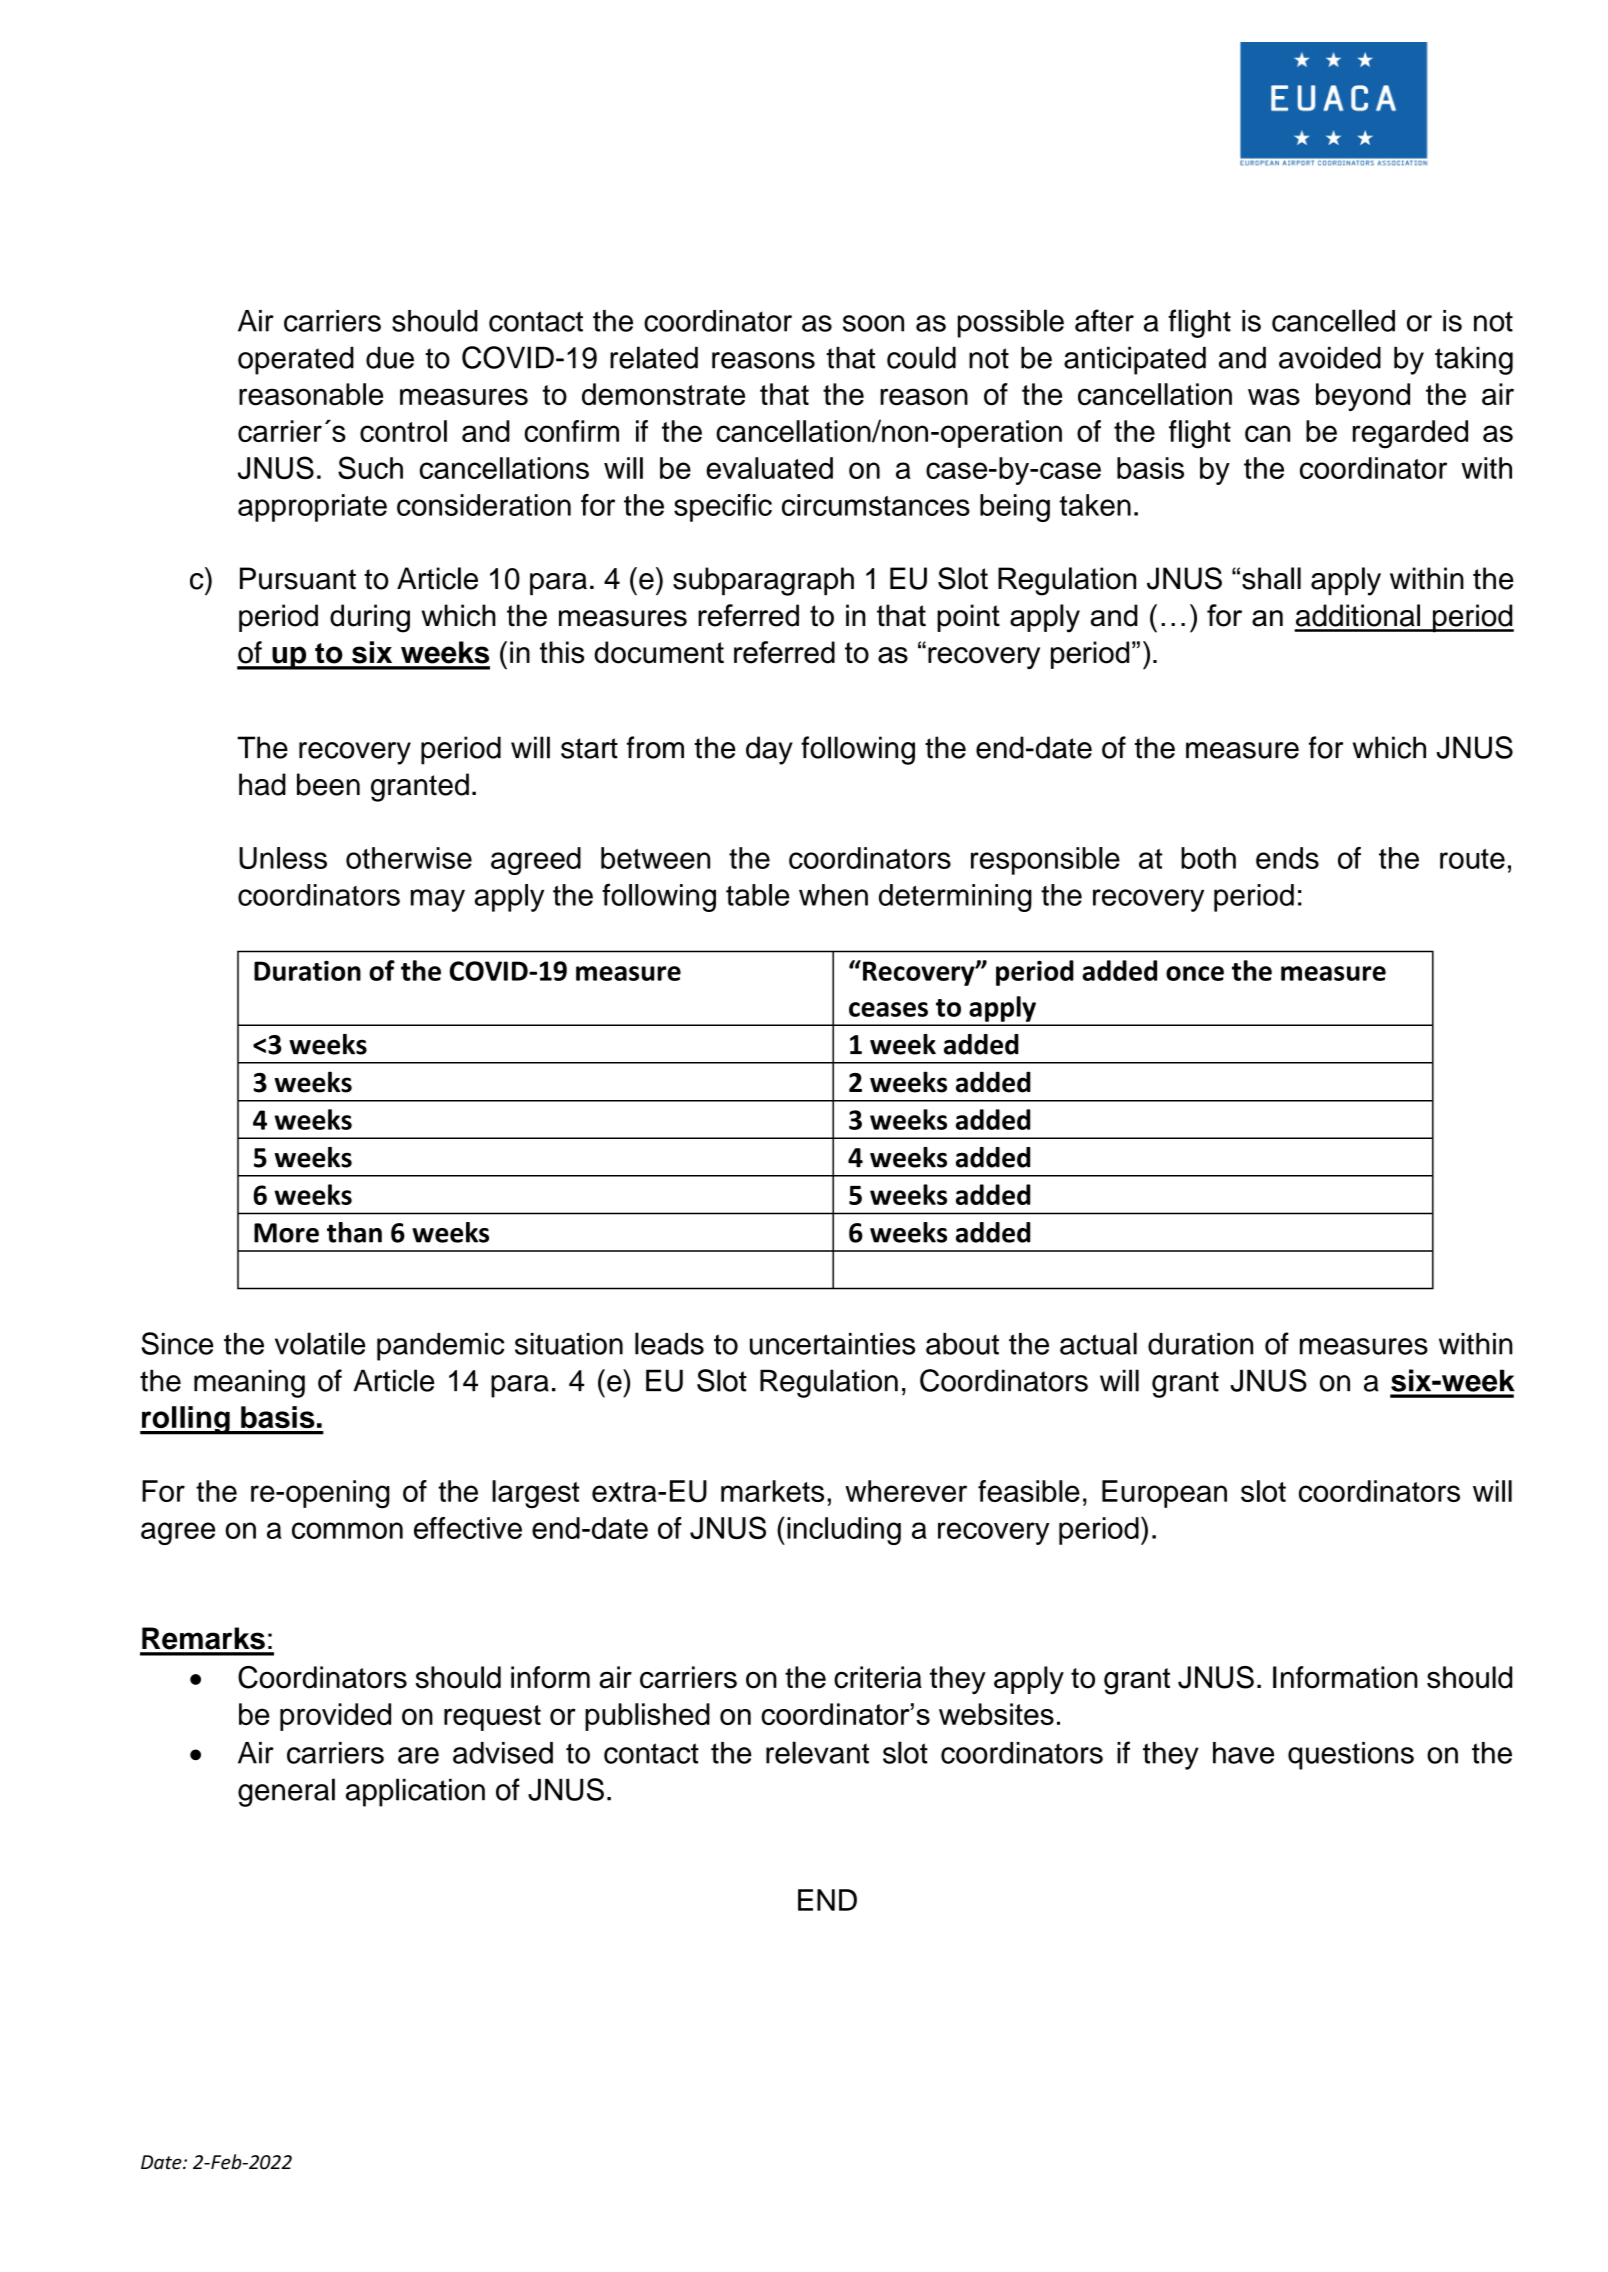  Describe the element at coordinates (335, 1717) in the image. I see `provided` at that location.
